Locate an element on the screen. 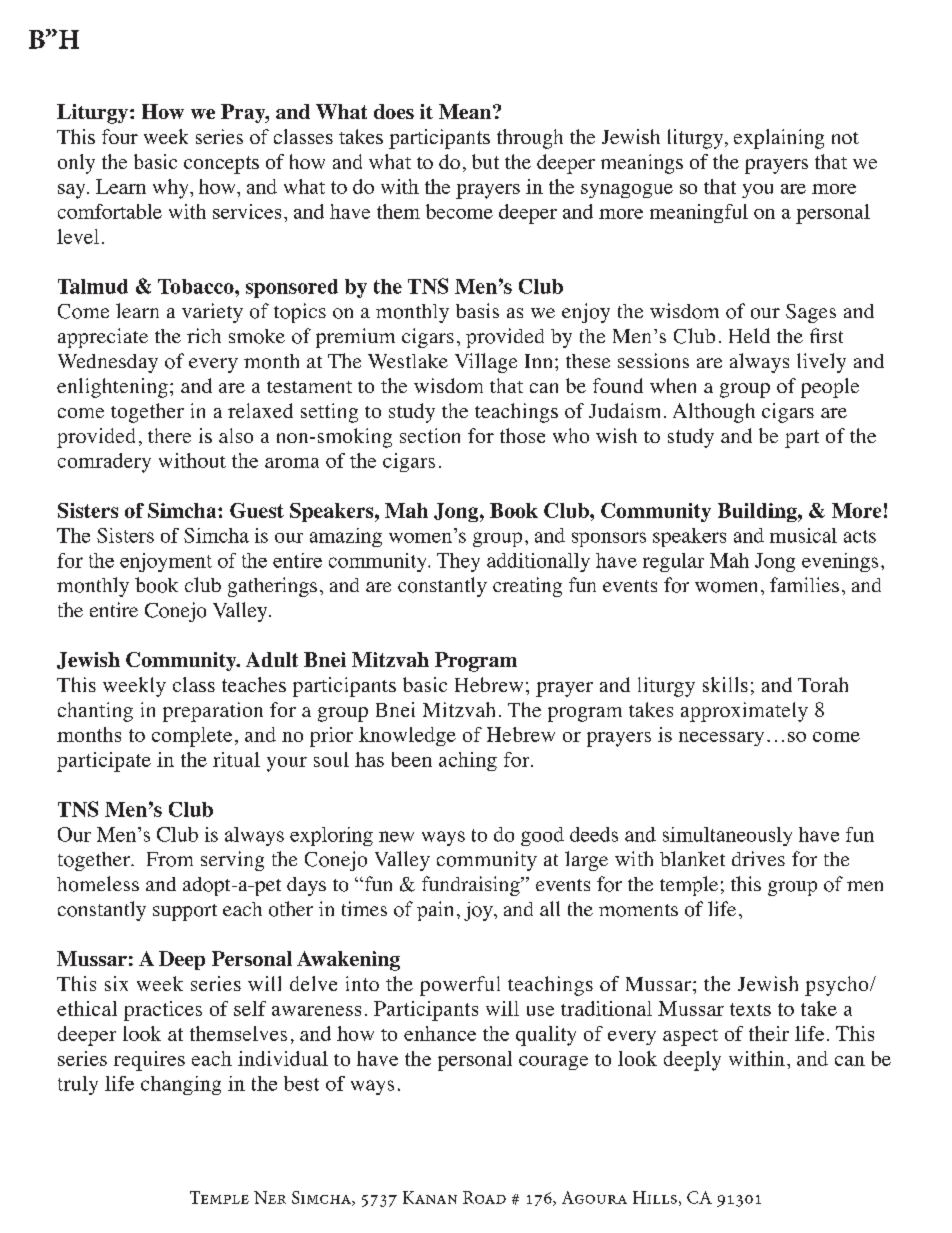 The image size is (952, 1233). Ner is located at coordinates (270, 1197).
